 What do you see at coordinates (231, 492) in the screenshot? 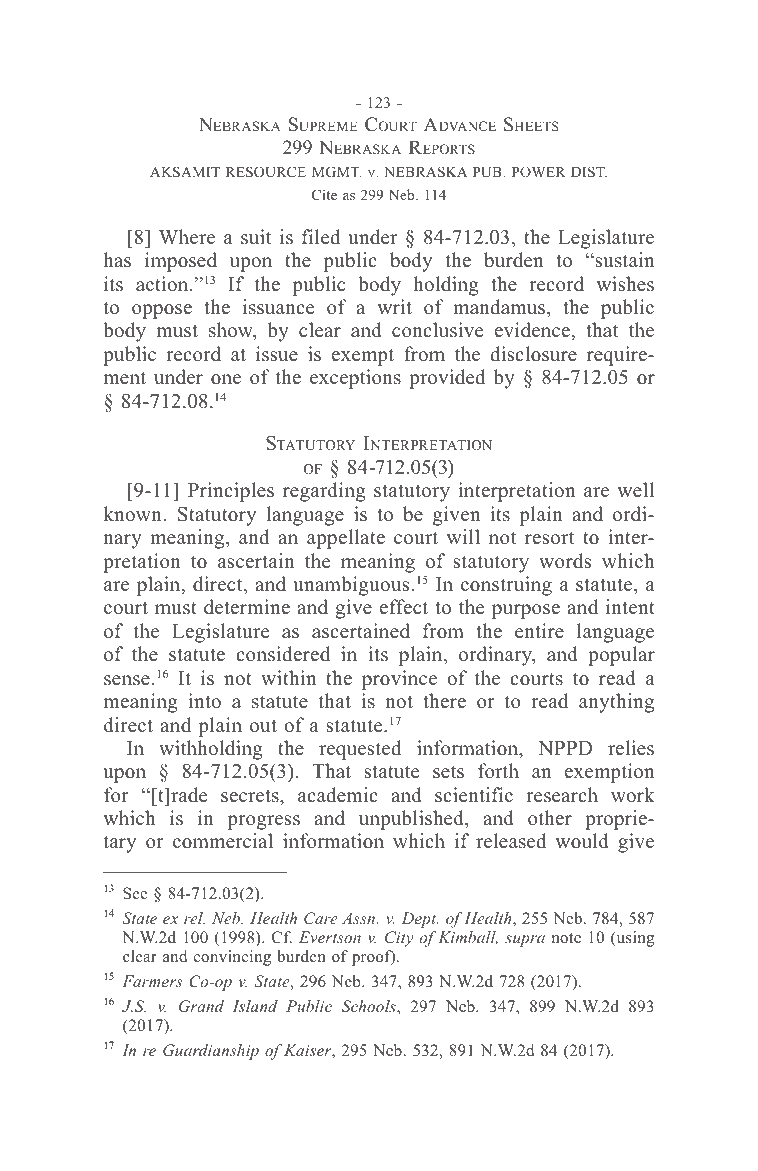
I see `Principles` at bounding box center [231, 492].
